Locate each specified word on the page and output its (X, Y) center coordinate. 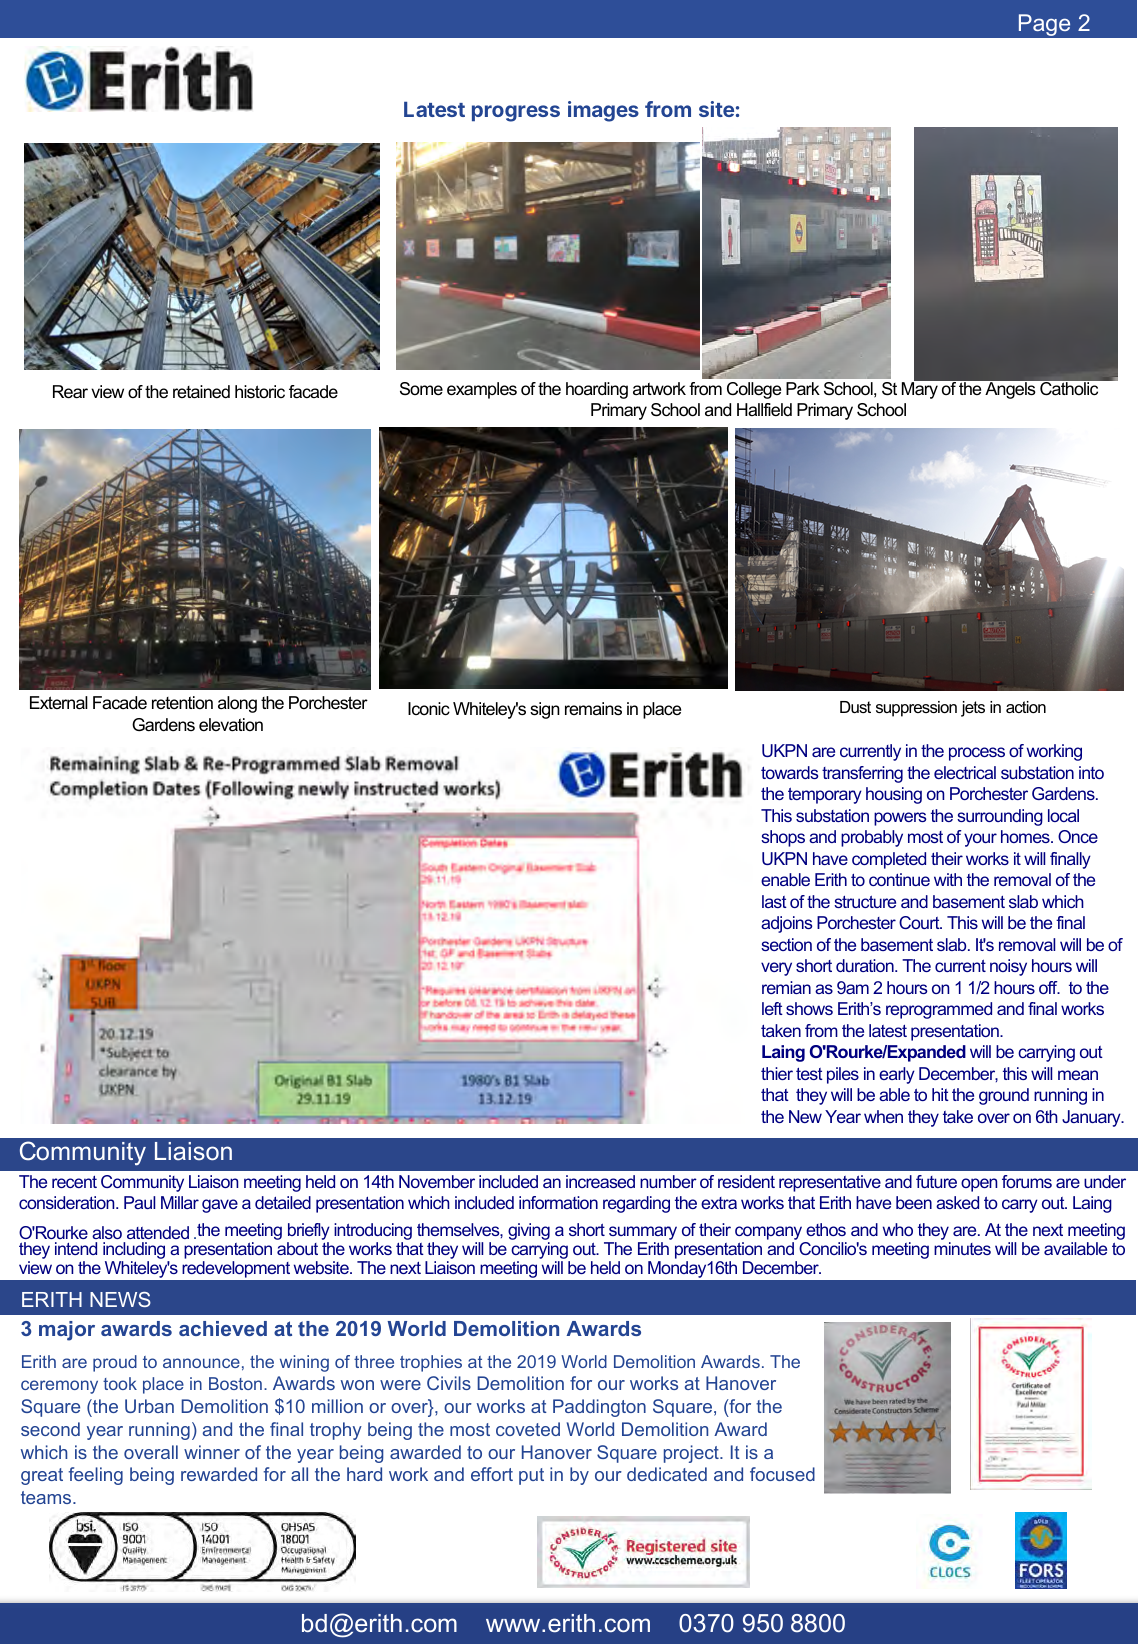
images (603, 111)
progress (516, 113)
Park (803, 389)
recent (74, 1182)
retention (182, 702)
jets (973, 709)
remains (593, 709)
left (772, 1008)
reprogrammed (939, 1010)
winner (212, 1452)
